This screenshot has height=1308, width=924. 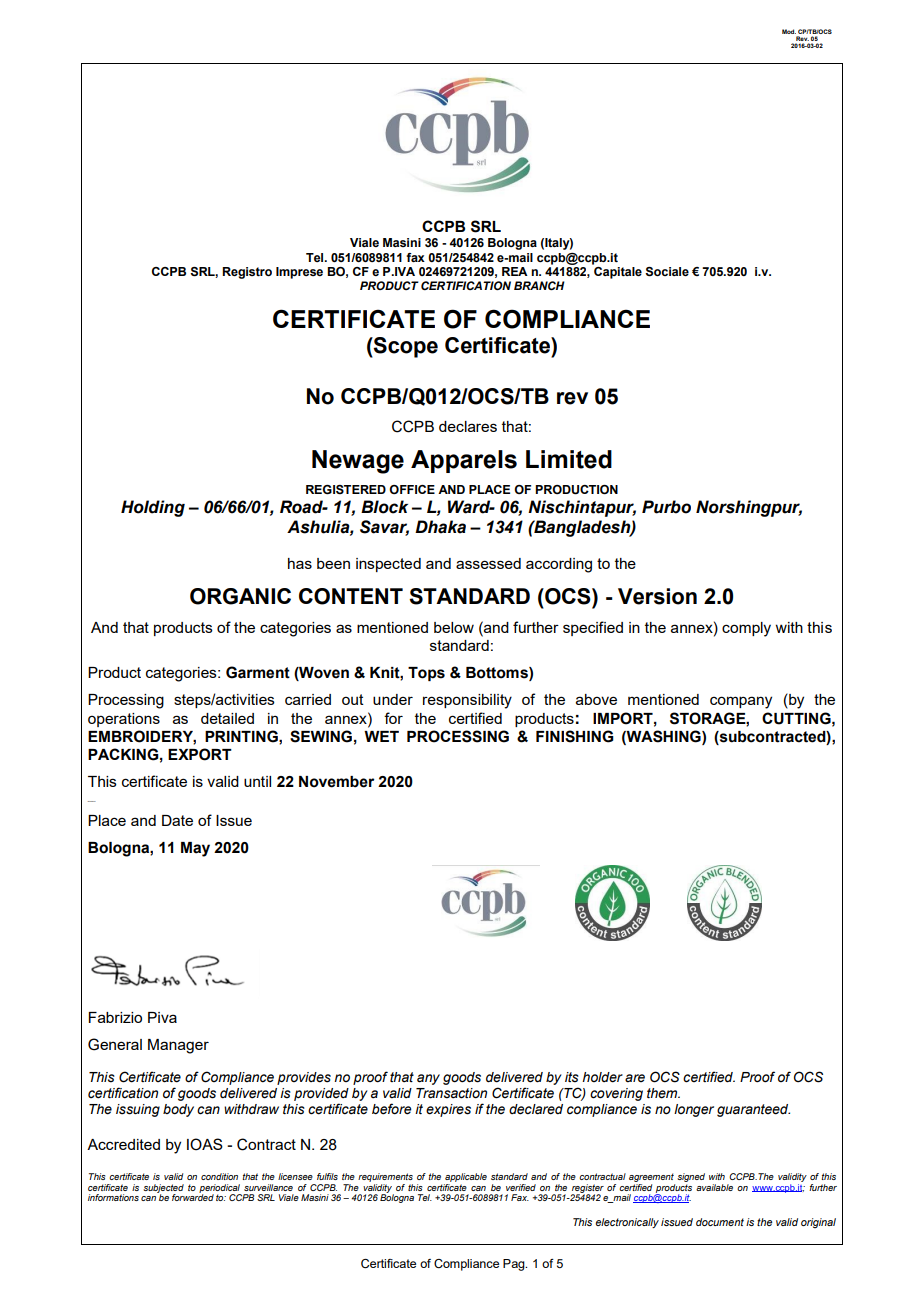 What do you see at coordinates (466, 1177) in the screenshot?
I see `applicable` at bounding box center [466, 1177].
